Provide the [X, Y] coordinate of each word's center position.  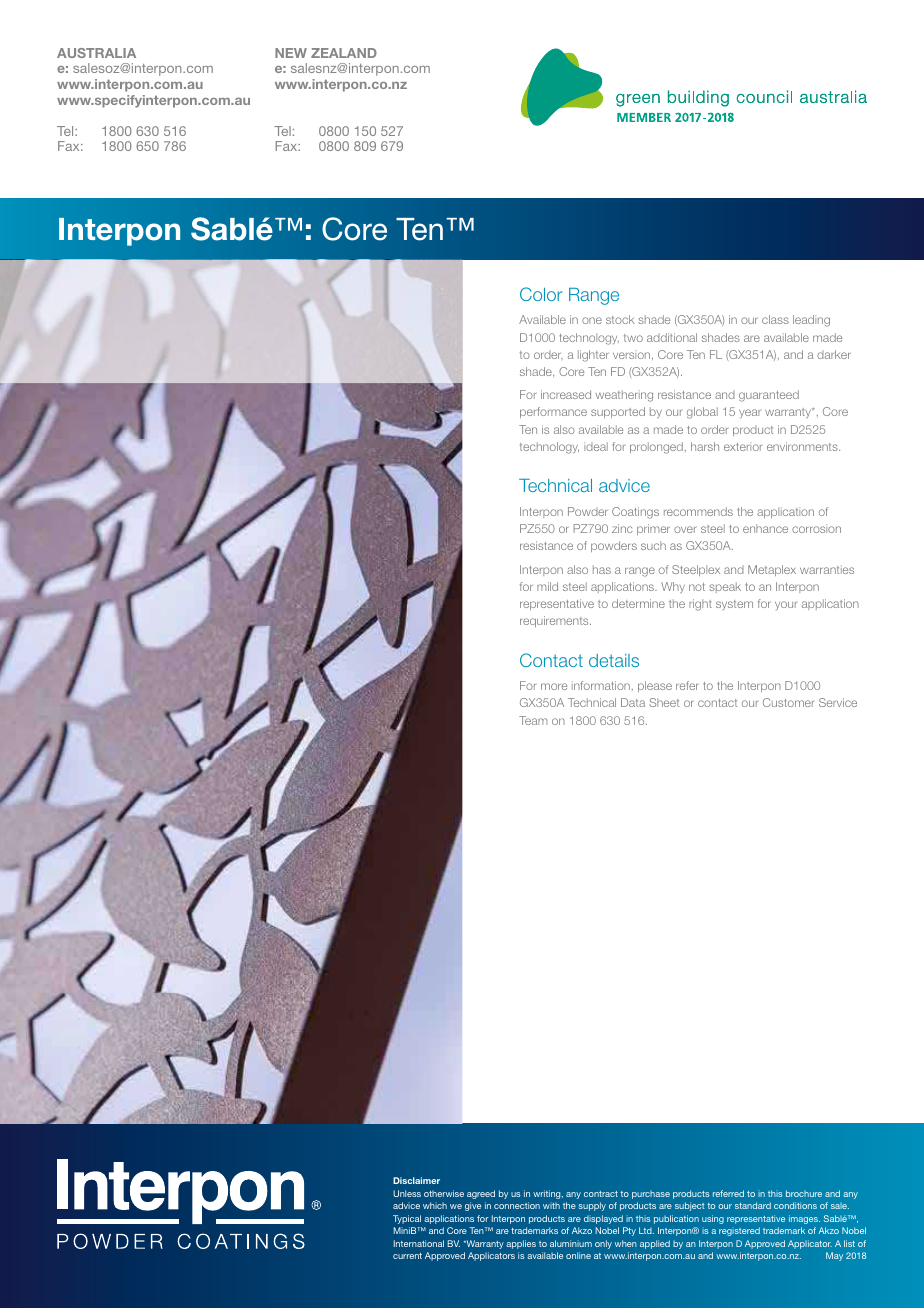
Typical [407, 1219]
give [473, 1206]
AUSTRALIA [96, 53]
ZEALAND [344, 53]
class [775, 319]
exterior [743, 446]
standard [753, 1205]
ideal [596, 446]
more [554, 686]
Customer [788, 702]
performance [553, 412]
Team [533, 720]
